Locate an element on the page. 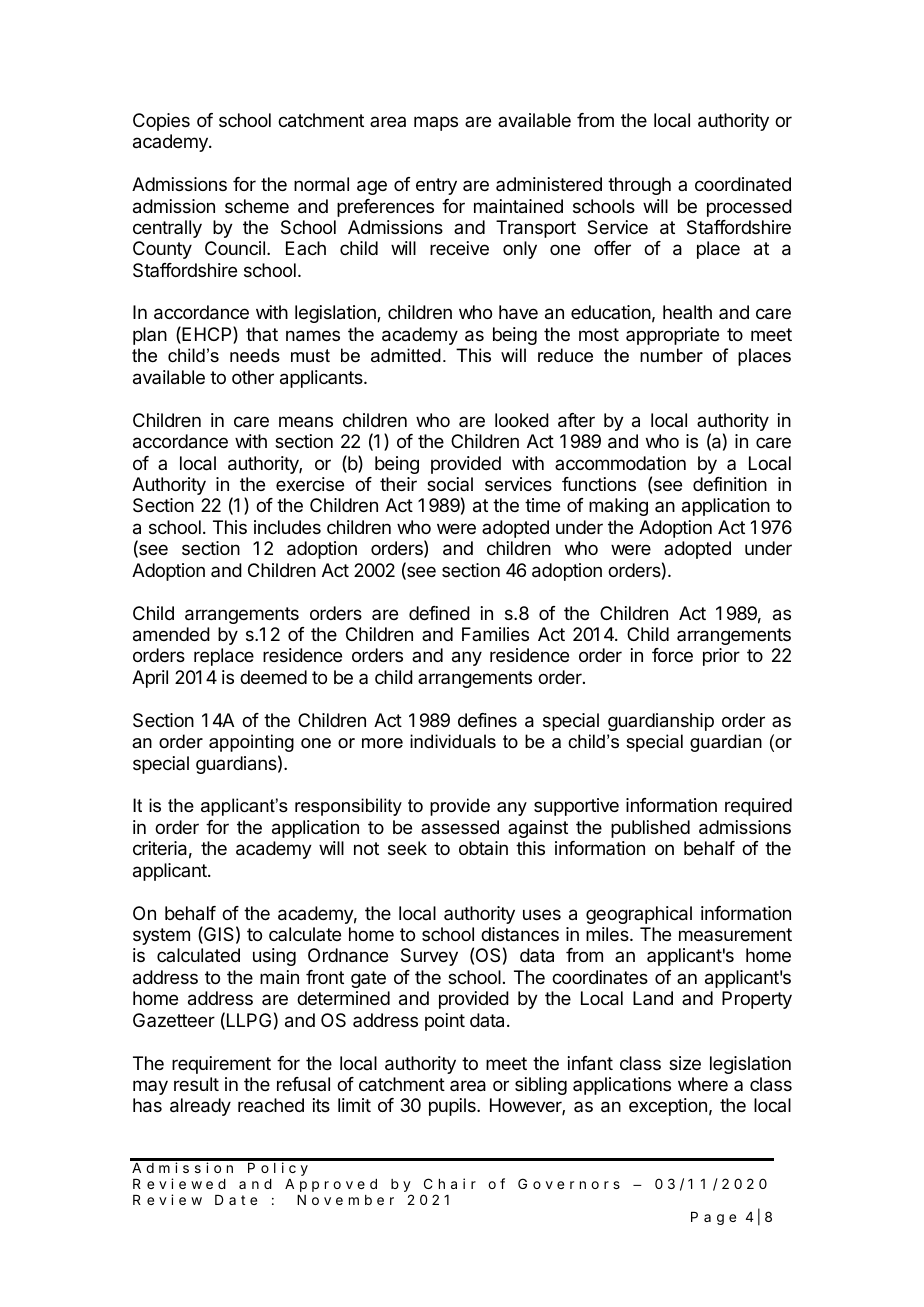 This page has width=924, height=1307. social is located at coordinates (450, 484).
